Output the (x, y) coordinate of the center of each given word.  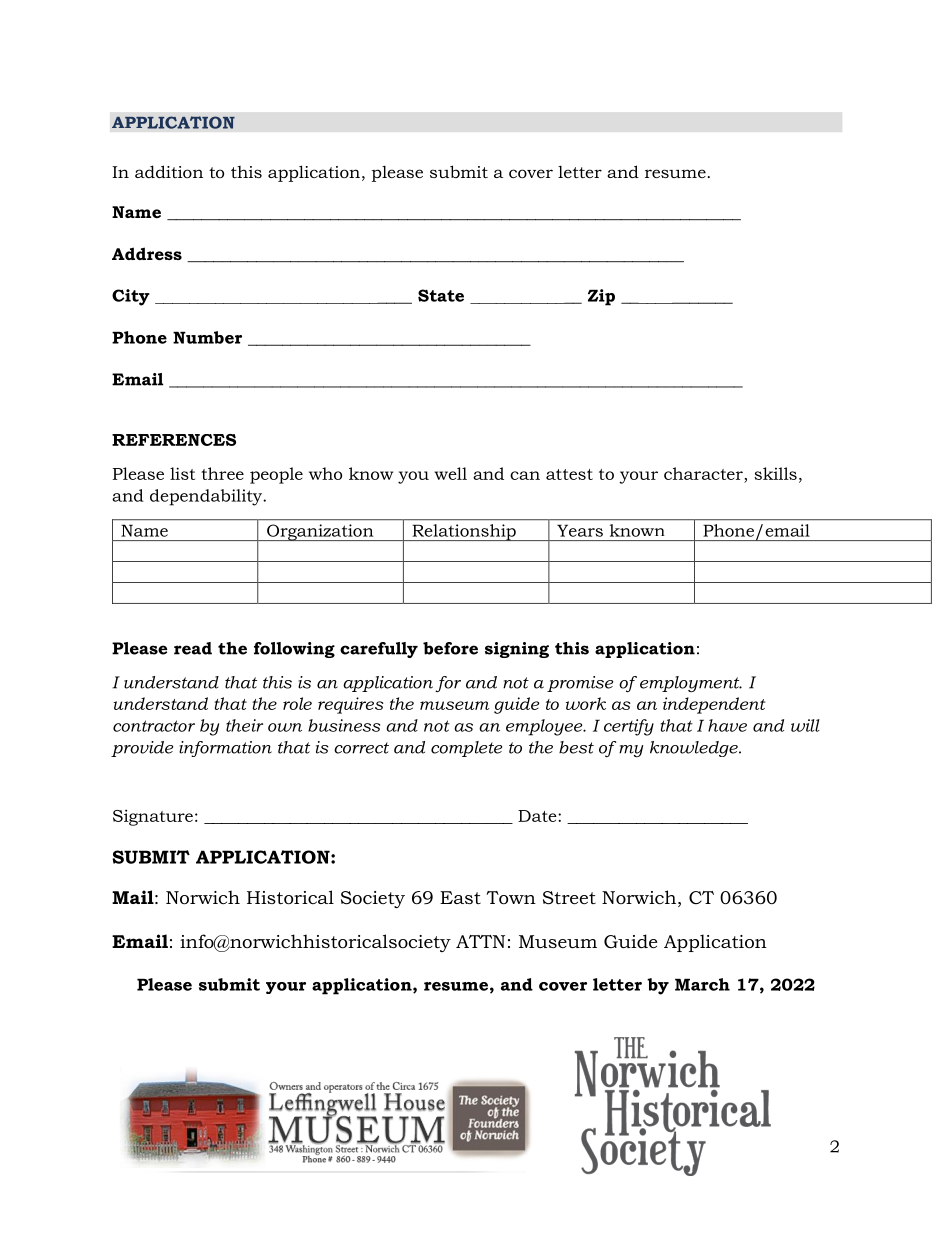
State (441, 295)
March (702, 984)
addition (169, 171)
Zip (601, 297)
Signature (153, 817)
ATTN (480, 941)
